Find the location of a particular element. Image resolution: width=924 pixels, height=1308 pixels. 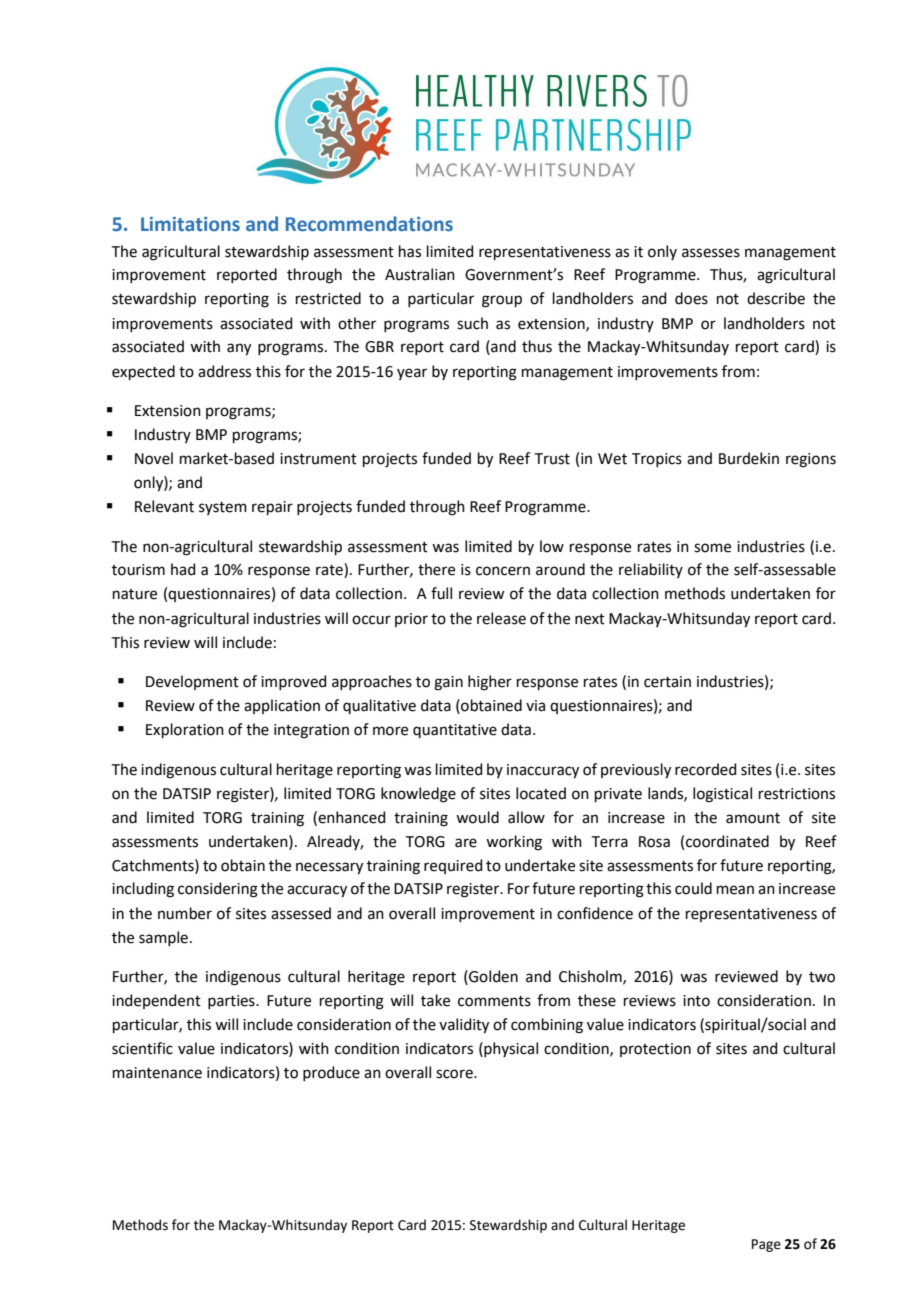

Exploration is located at coordinates (185, 730).
